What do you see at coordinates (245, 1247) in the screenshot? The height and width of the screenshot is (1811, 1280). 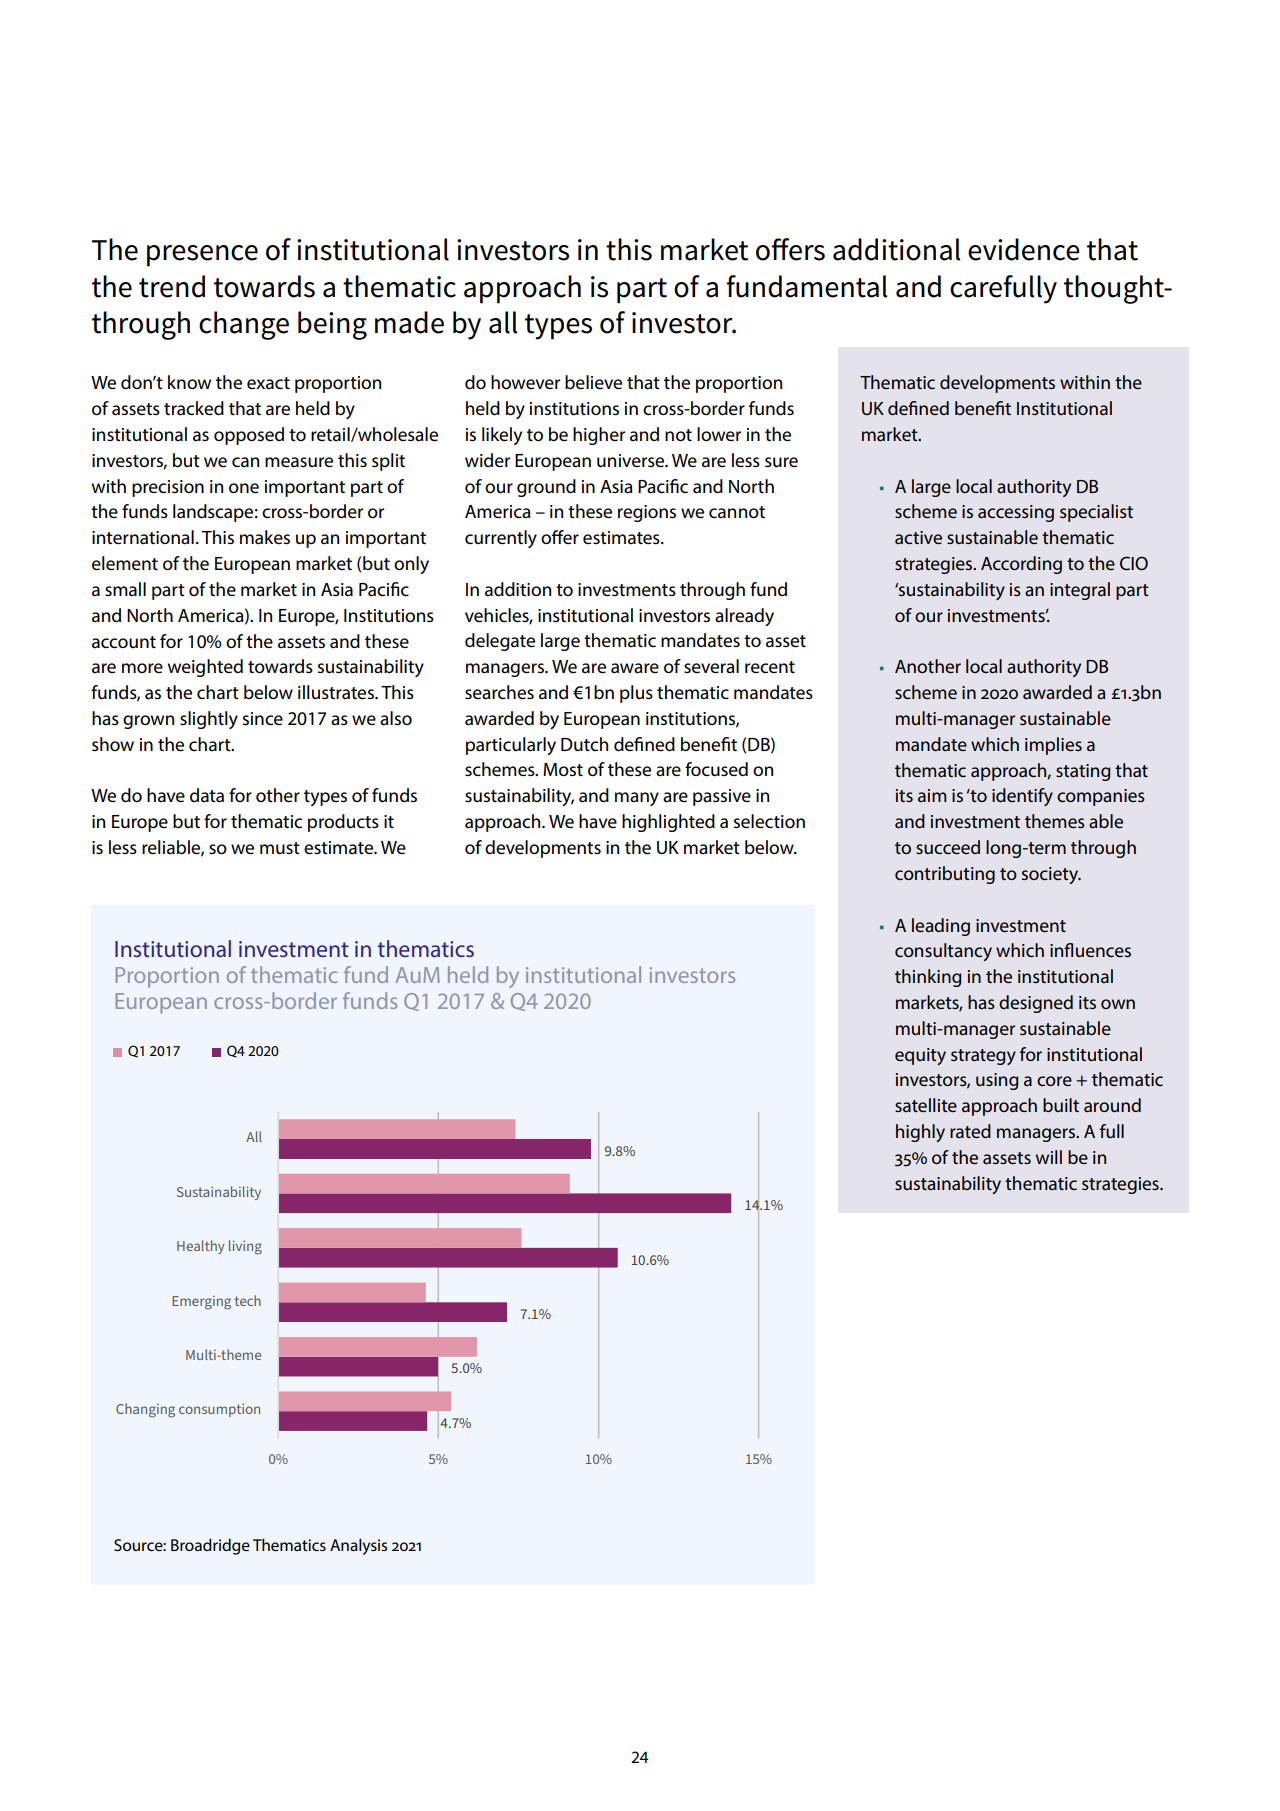 I see `living` at bounding box center [245, 1247].
